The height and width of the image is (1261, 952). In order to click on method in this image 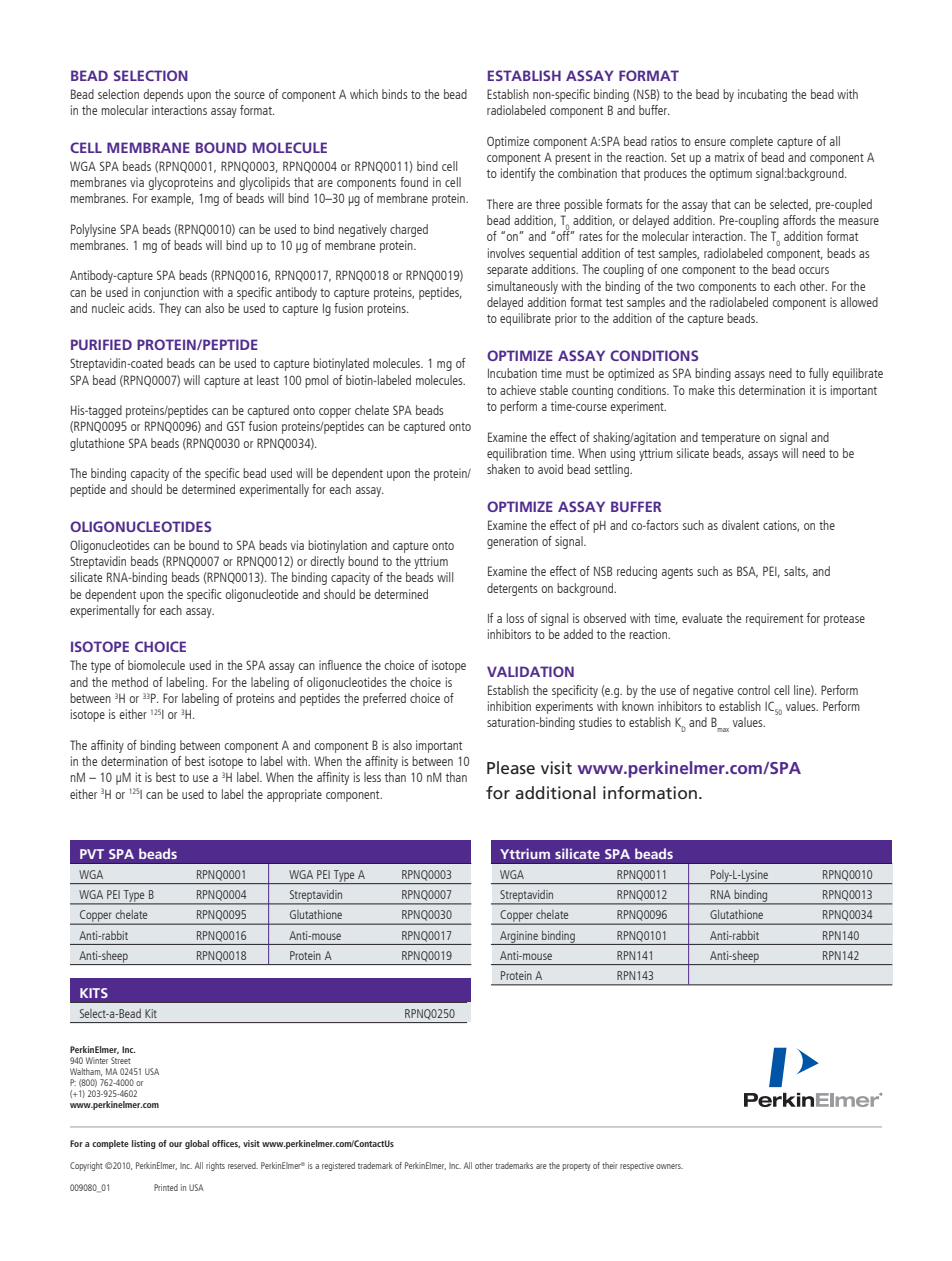, I will do `click(130, 682)`.
